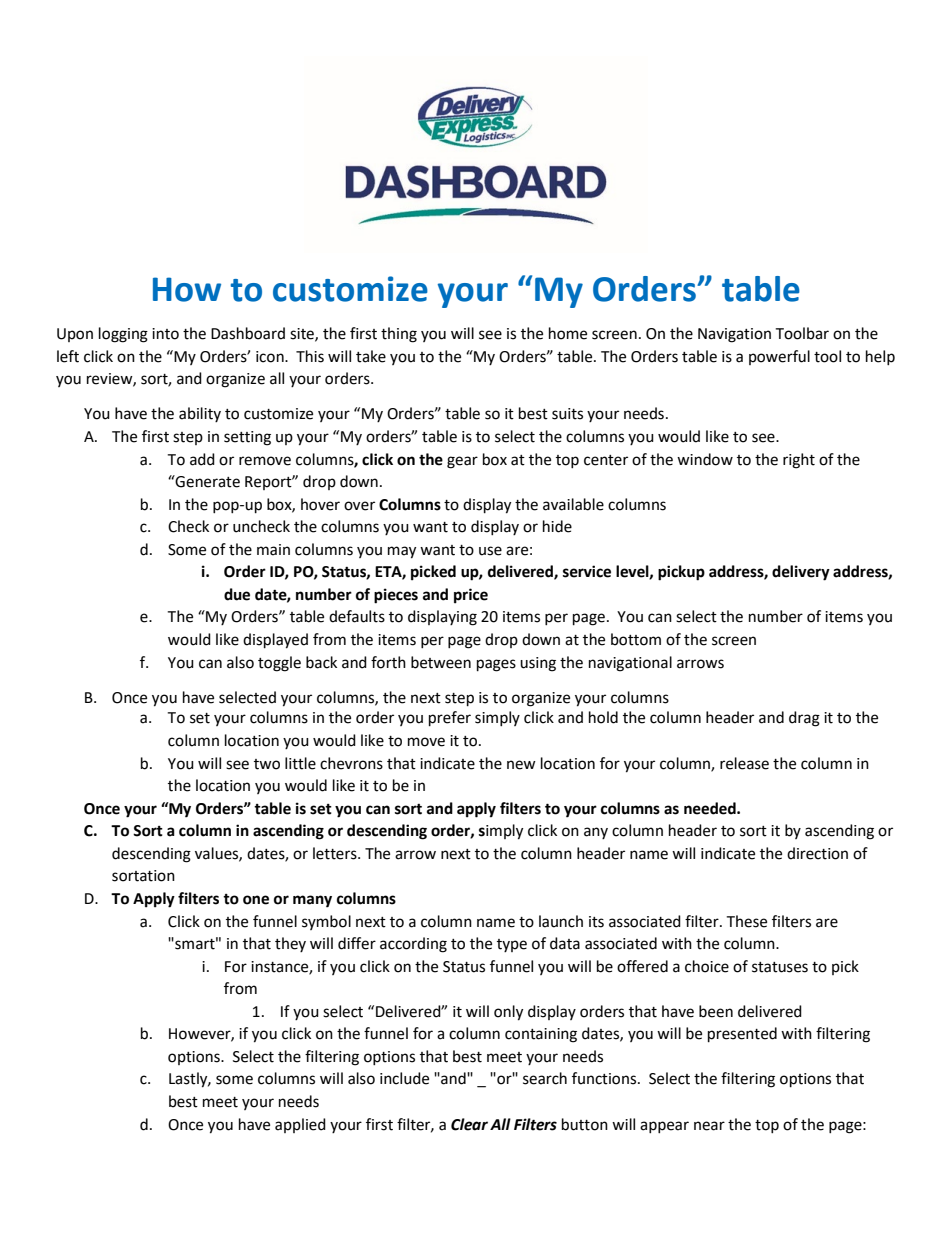 This document has width=952, height=1233. I want to click on powerful, so click(779, 357).
